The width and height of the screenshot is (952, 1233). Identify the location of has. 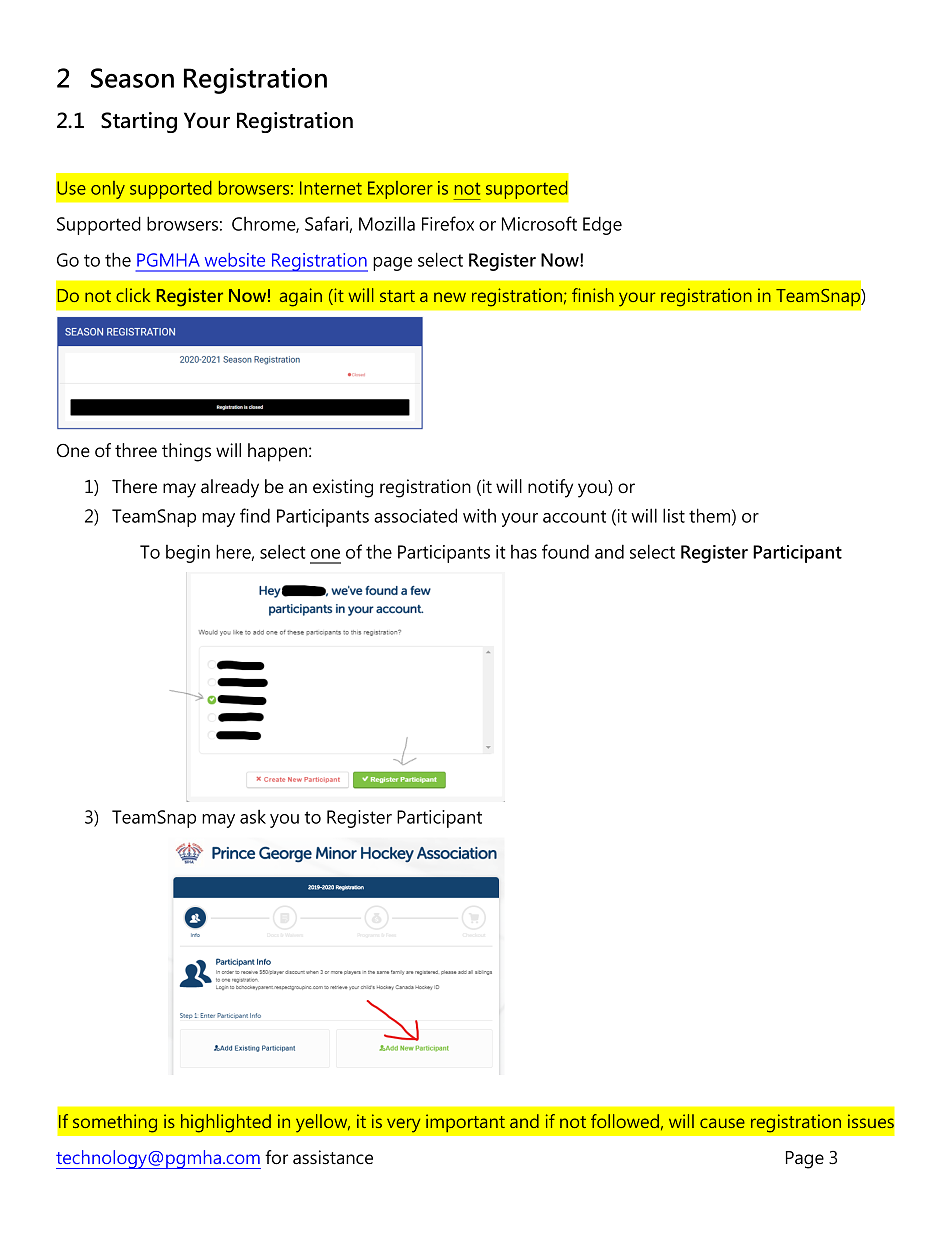
(524, 552).
